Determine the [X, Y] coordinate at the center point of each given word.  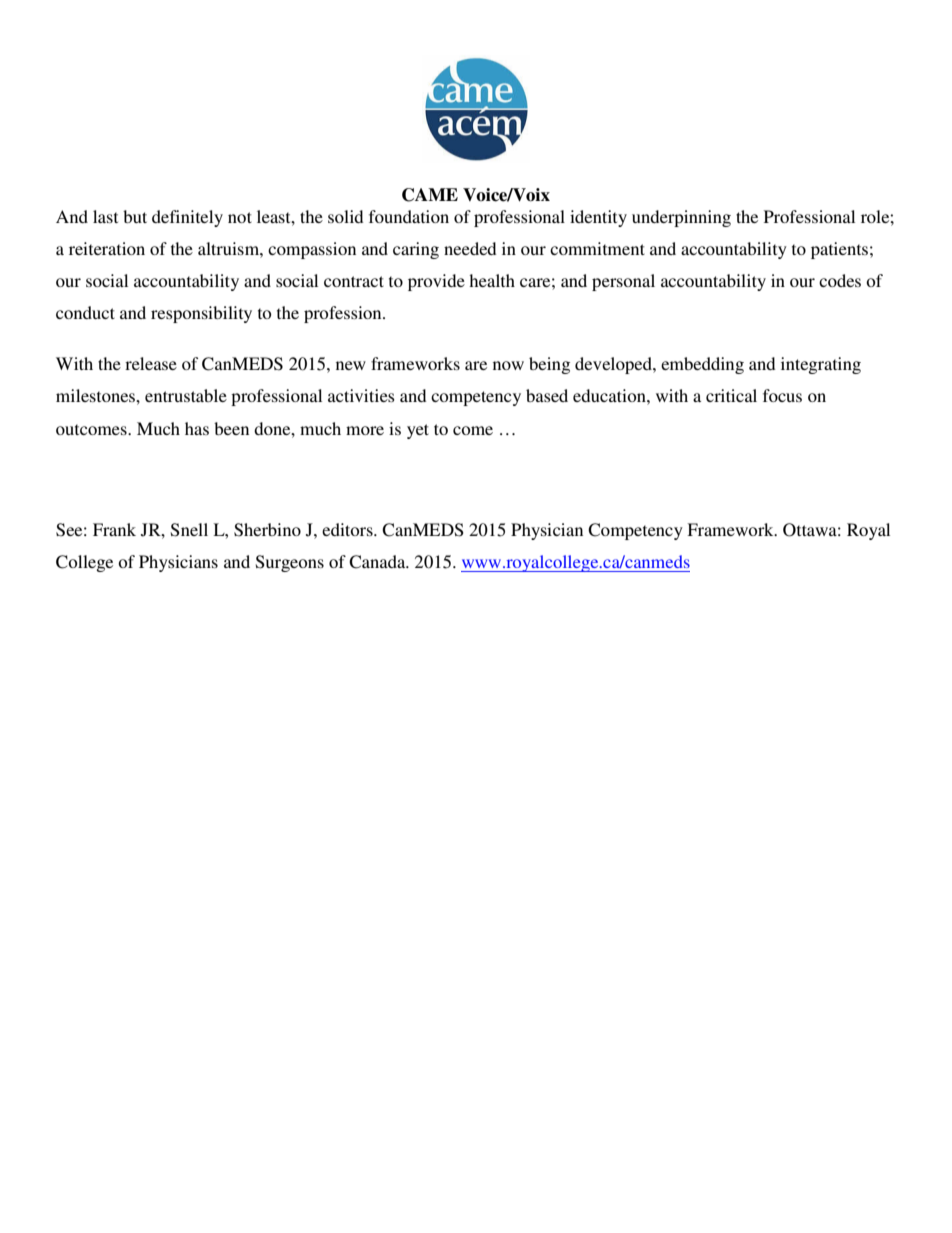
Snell [189, 530]
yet [418, 431]
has [197, 428]
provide [436, 282]
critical [731, 395]
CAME [430, 195]
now [508, 365]
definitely [187, 218]
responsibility [201, 314]
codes [840, 280]
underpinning [681, 218]
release [151, 363]
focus [782, 395]
